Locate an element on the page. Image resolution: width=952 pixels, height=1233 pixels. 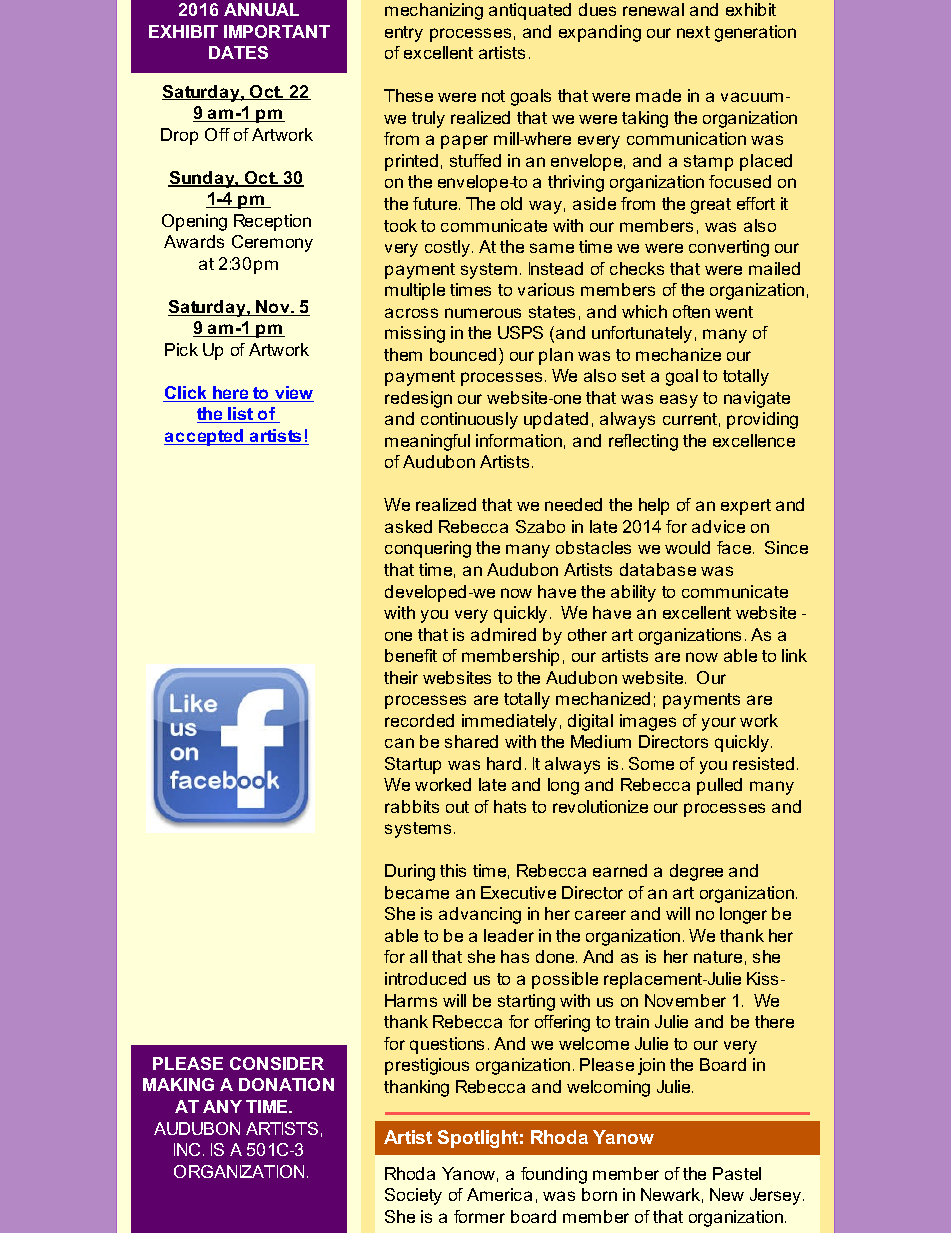
continuously is located at coordinates (469, 420).
